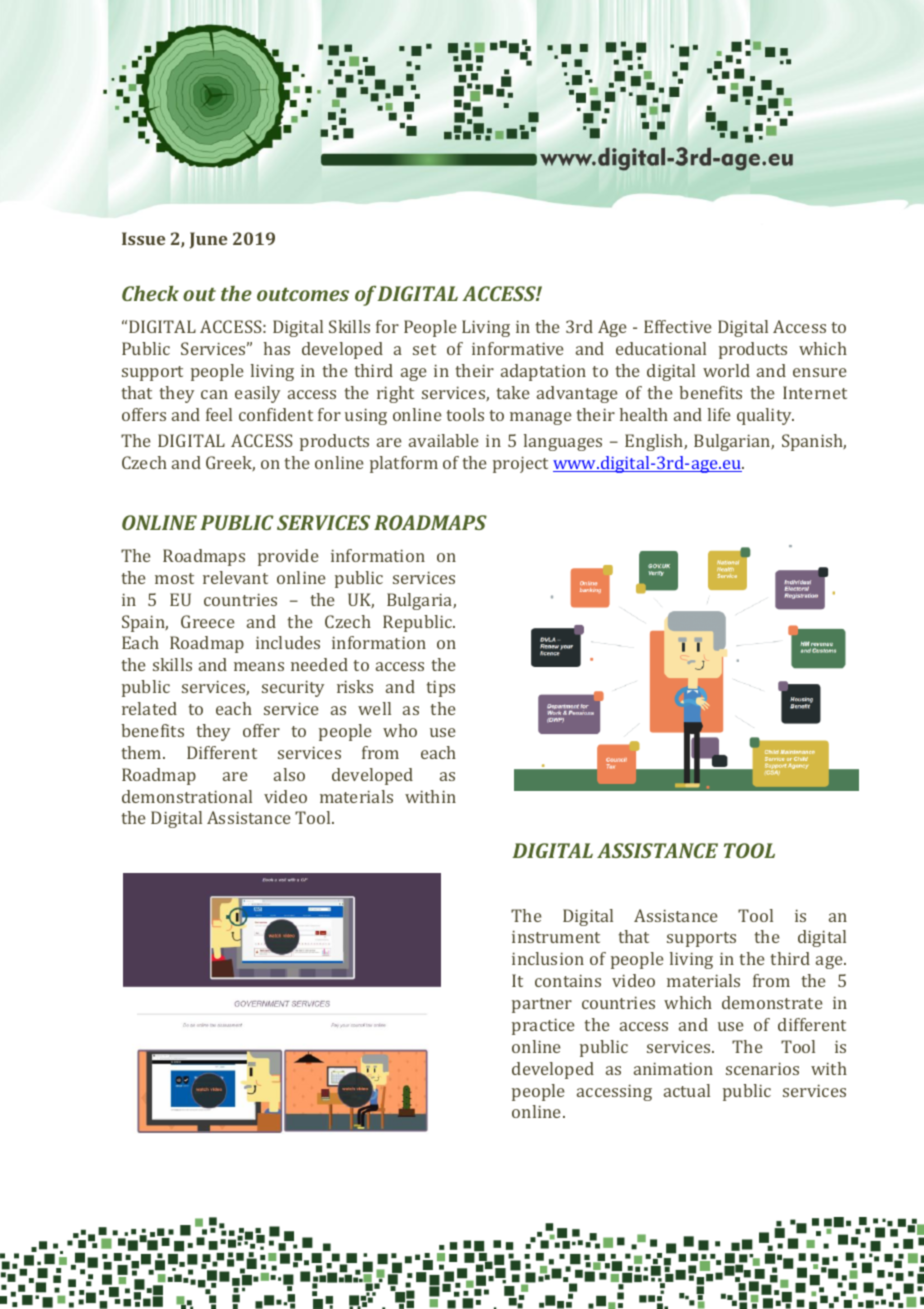 The height and width of the document is (1309, 924). Describe the element at coordinates (400, 730) in the document. I see `who` at that location.
